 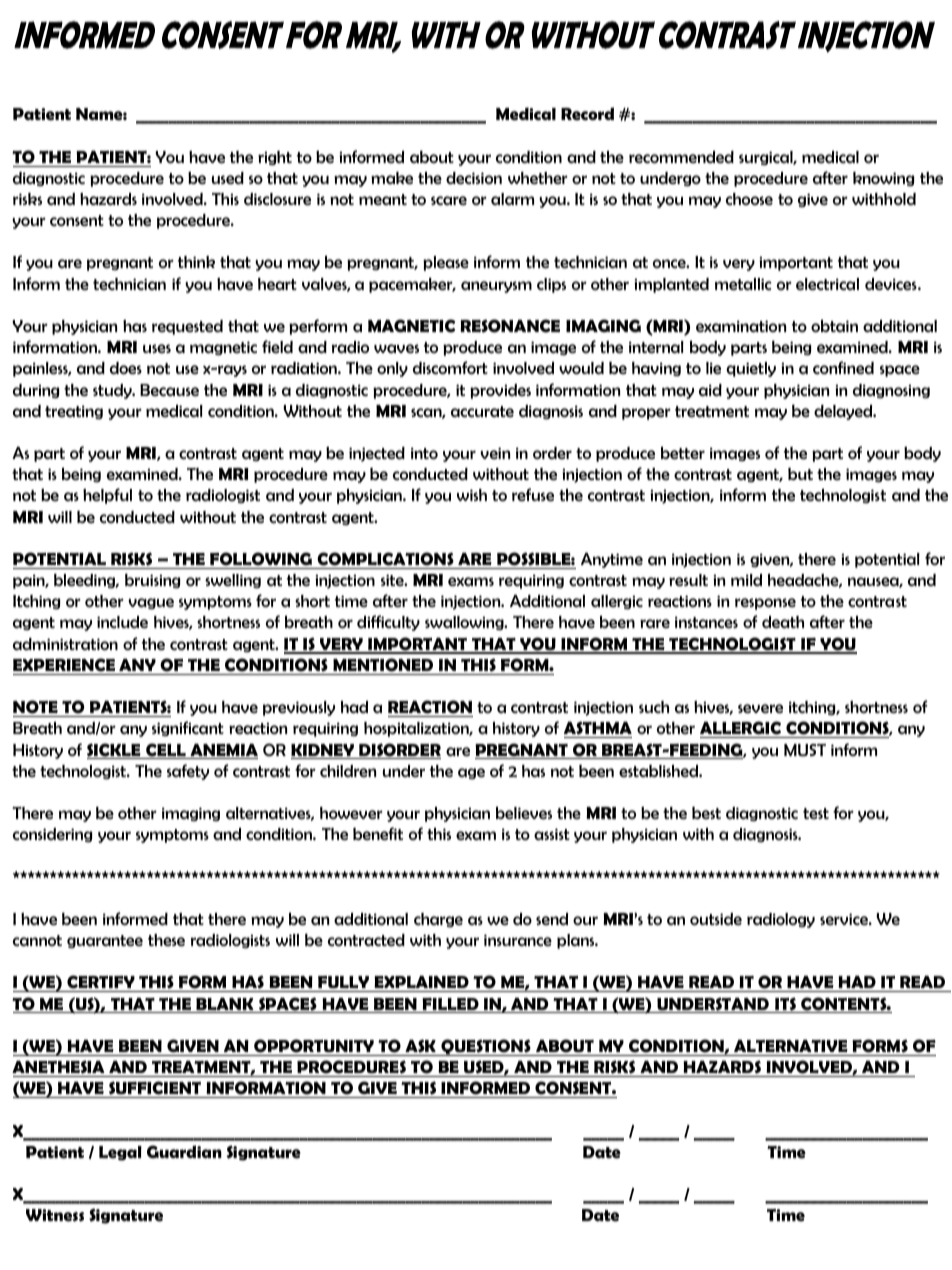 What do you see at coordinates (816, 813) in the screenshot?
I see `test` at bounding box center [816, 813].
